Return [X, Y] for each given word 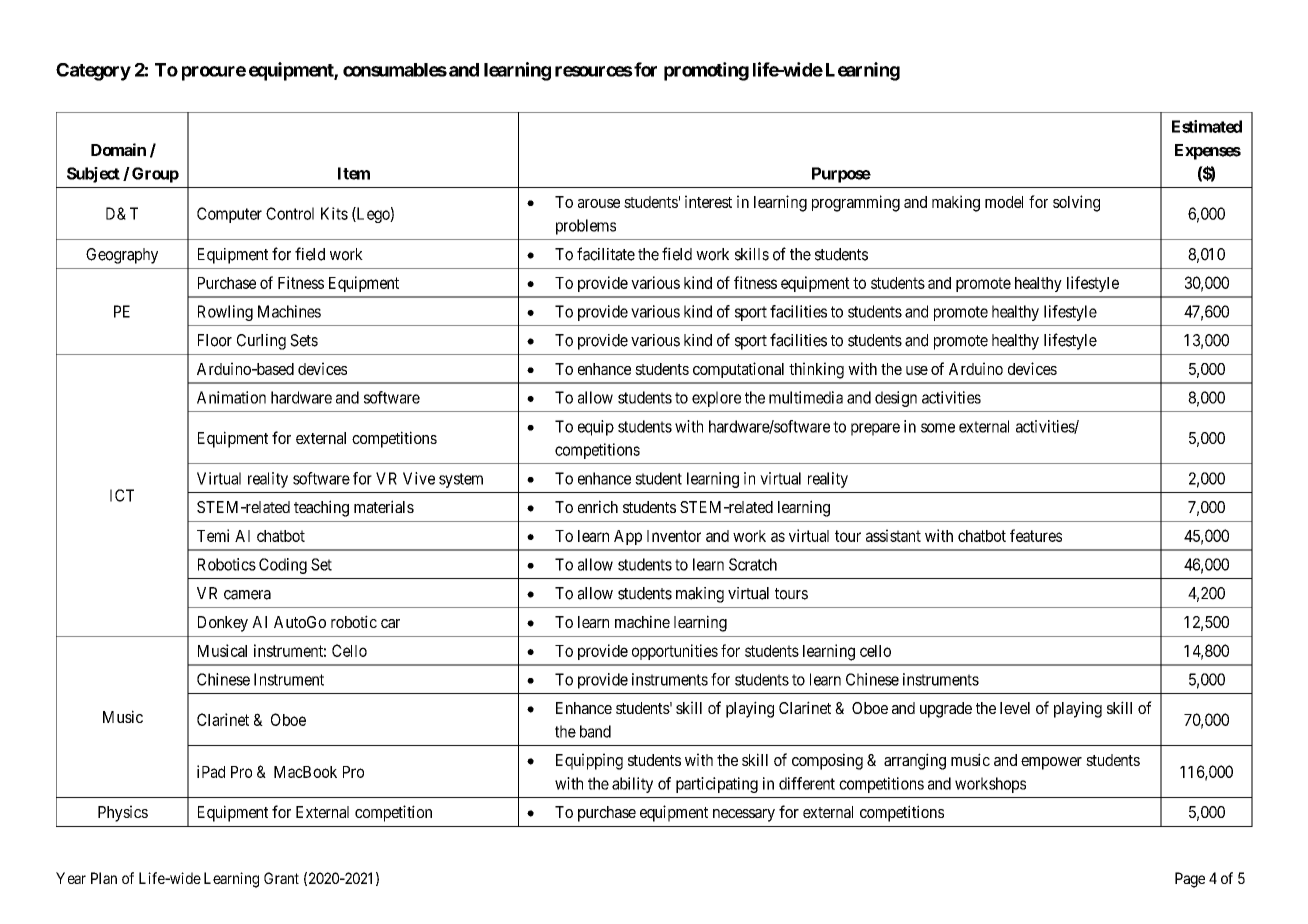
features [1036, 535]
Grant [281, 878]
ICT [122, 495]
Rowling [225, 313]
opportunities [675, 652]
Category [93, 72]
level [1015, 708]
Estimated [1207, 126]
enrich [598, 506]
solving [1076, 203]
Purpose [841, 175]
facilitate [606, 254]
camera [247, 595]
